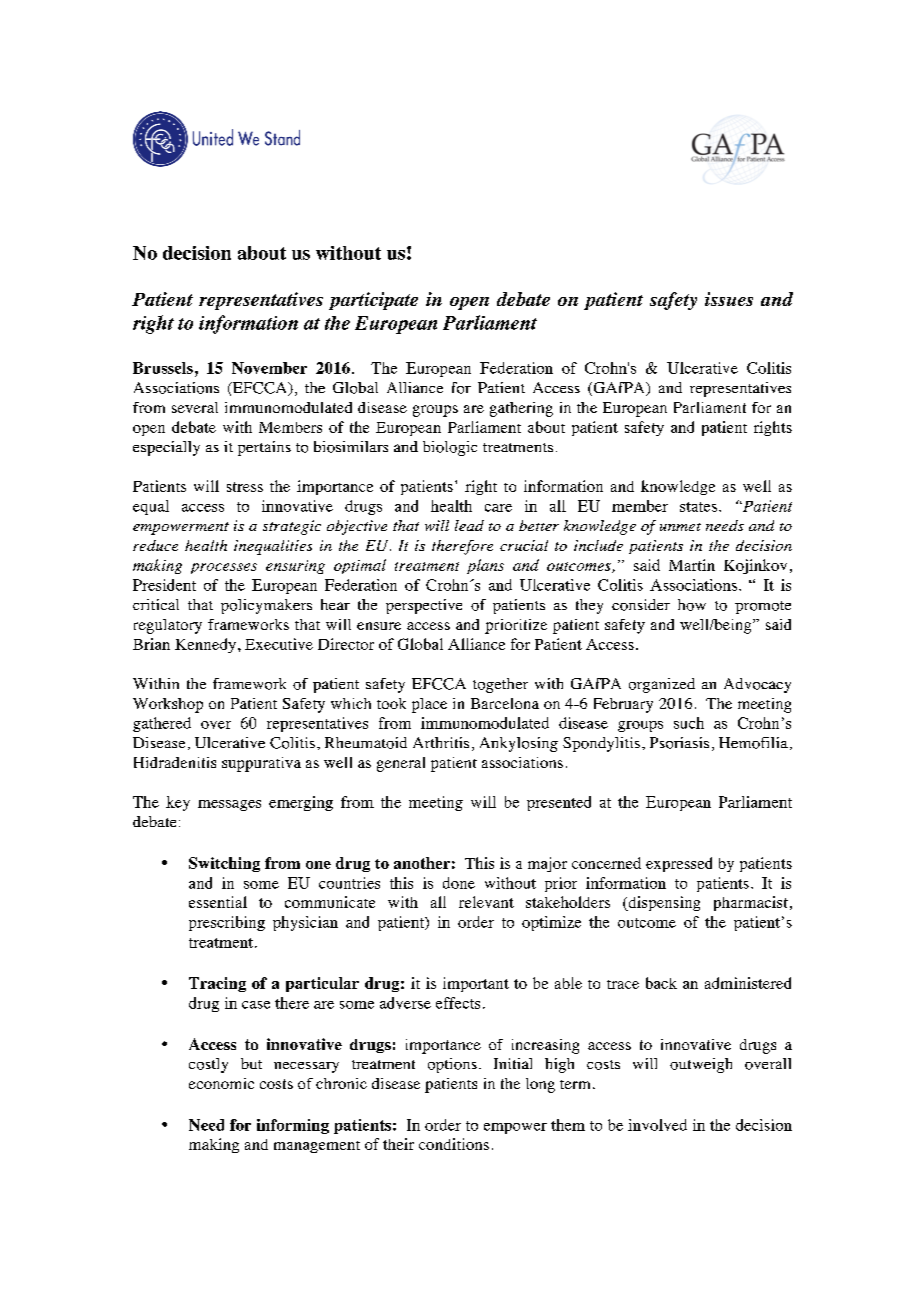 The width and height of the document is (924, 1308). What do you see at coordinates (217, 984) in the document?
I see `Tracing` at bounding box center [217, 984].
